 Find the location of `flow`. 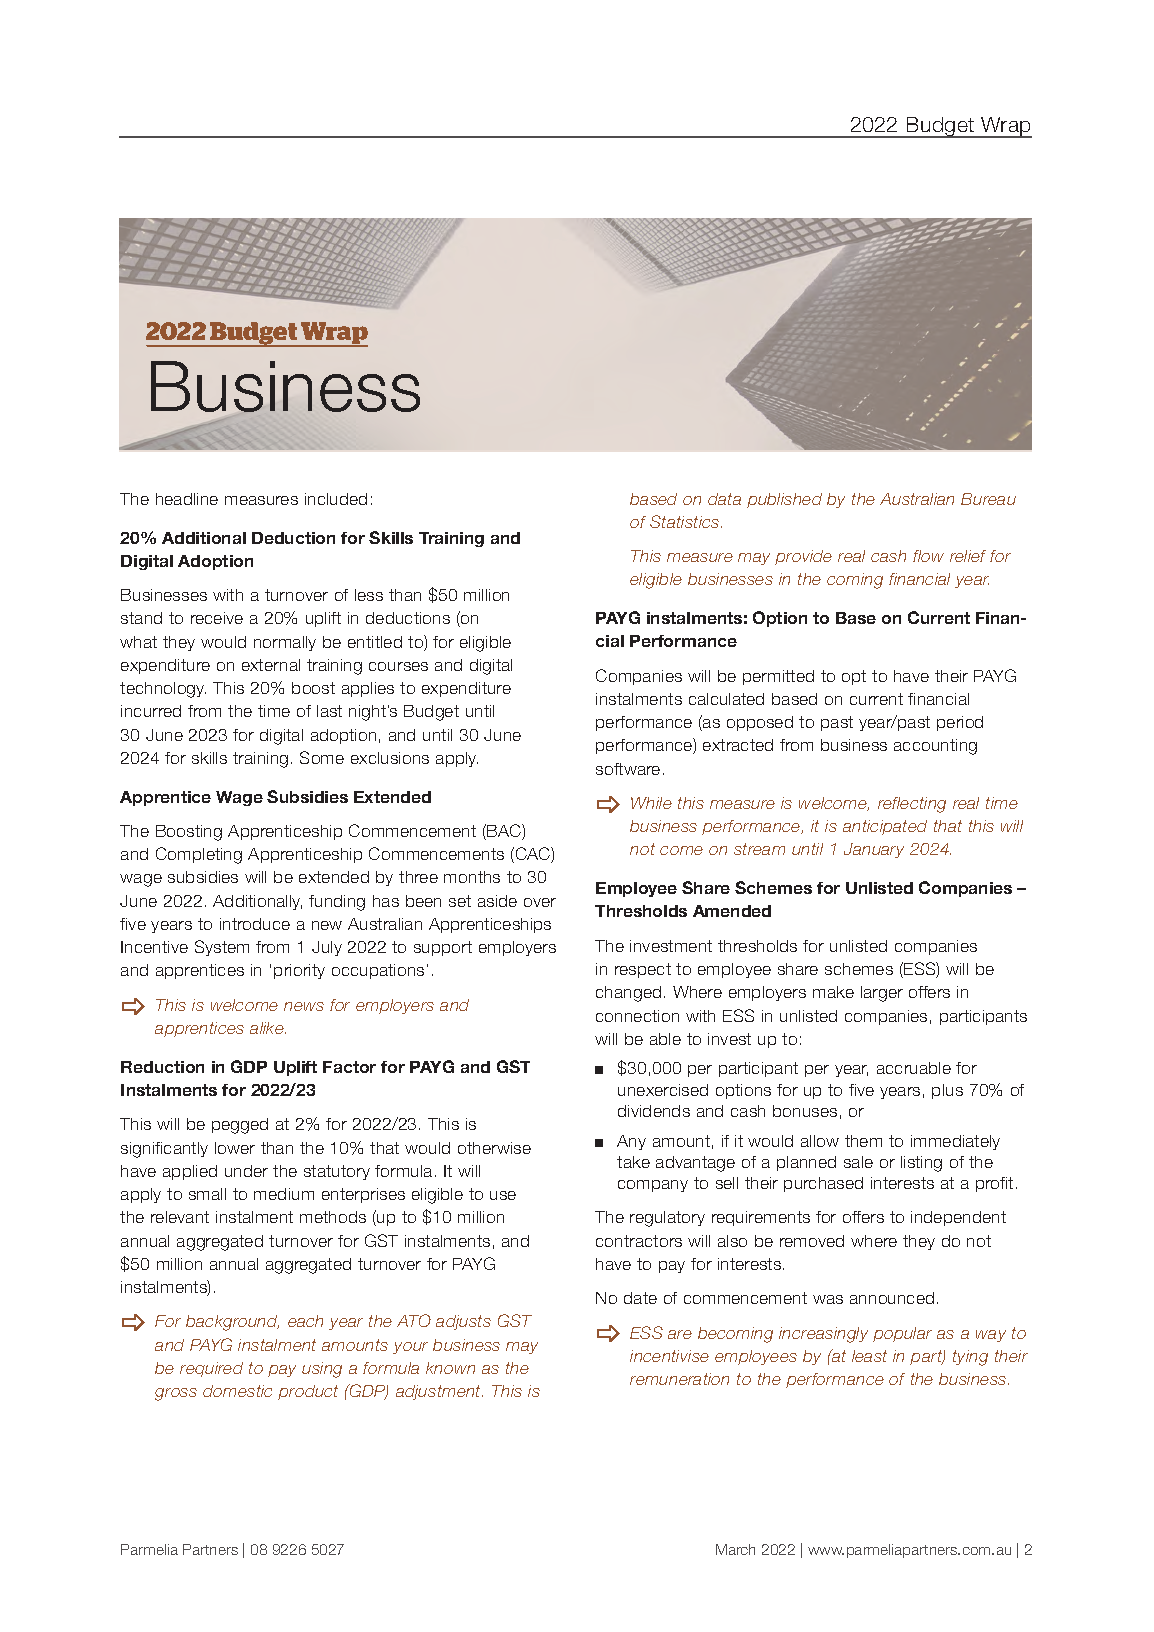

flow is located at coordinates (928, 556).
